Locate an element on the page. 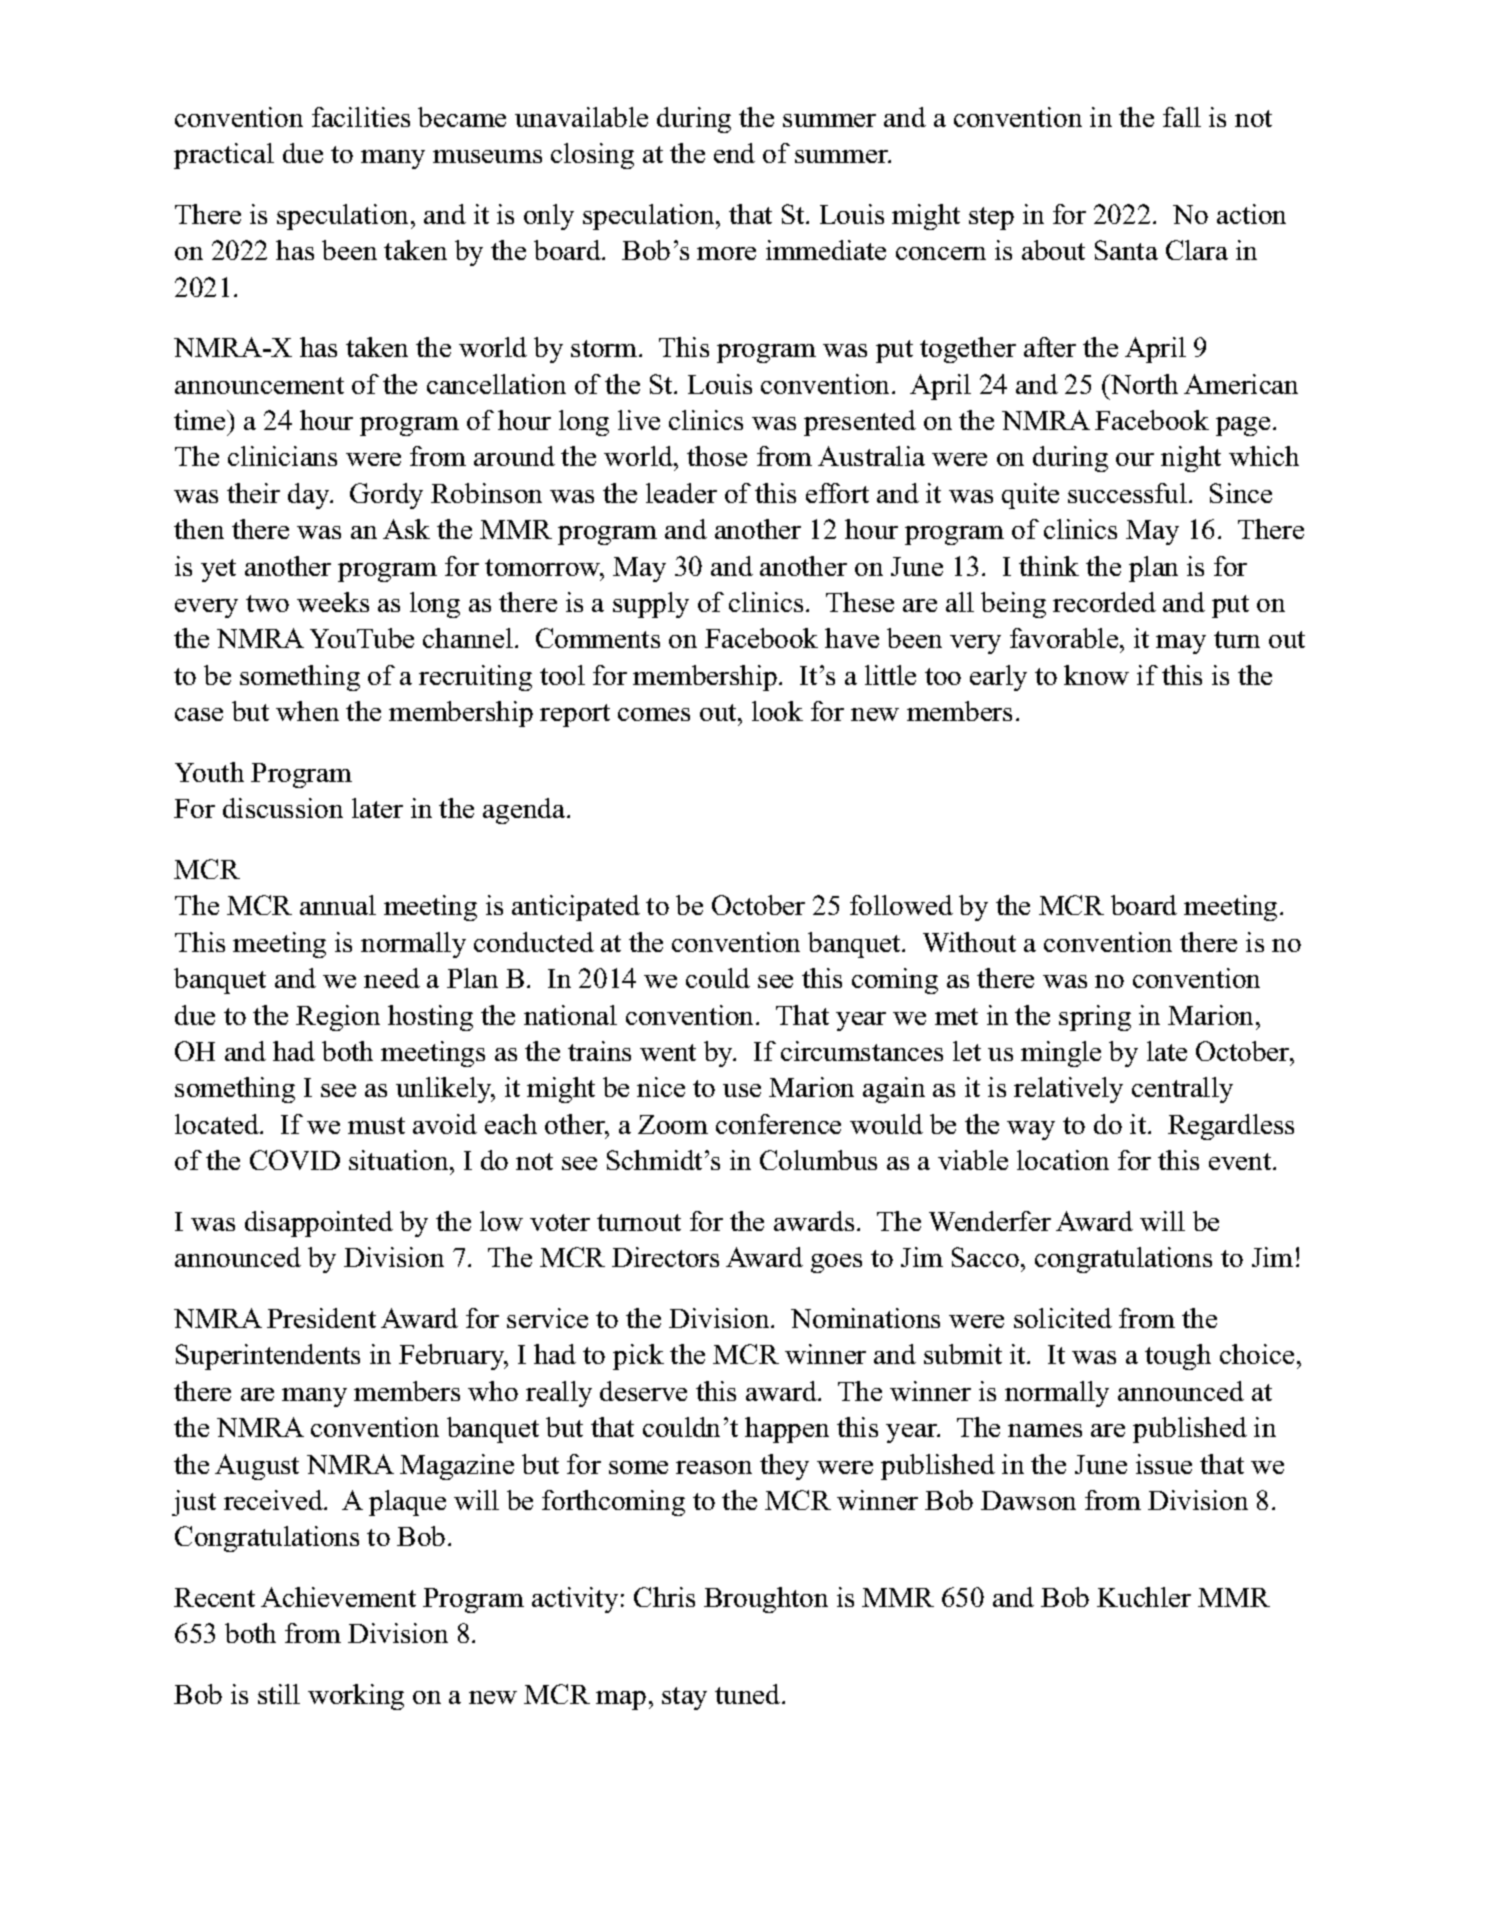 This image has height=1922, width=1485. spring is located at coordinates (1095, 1018).
